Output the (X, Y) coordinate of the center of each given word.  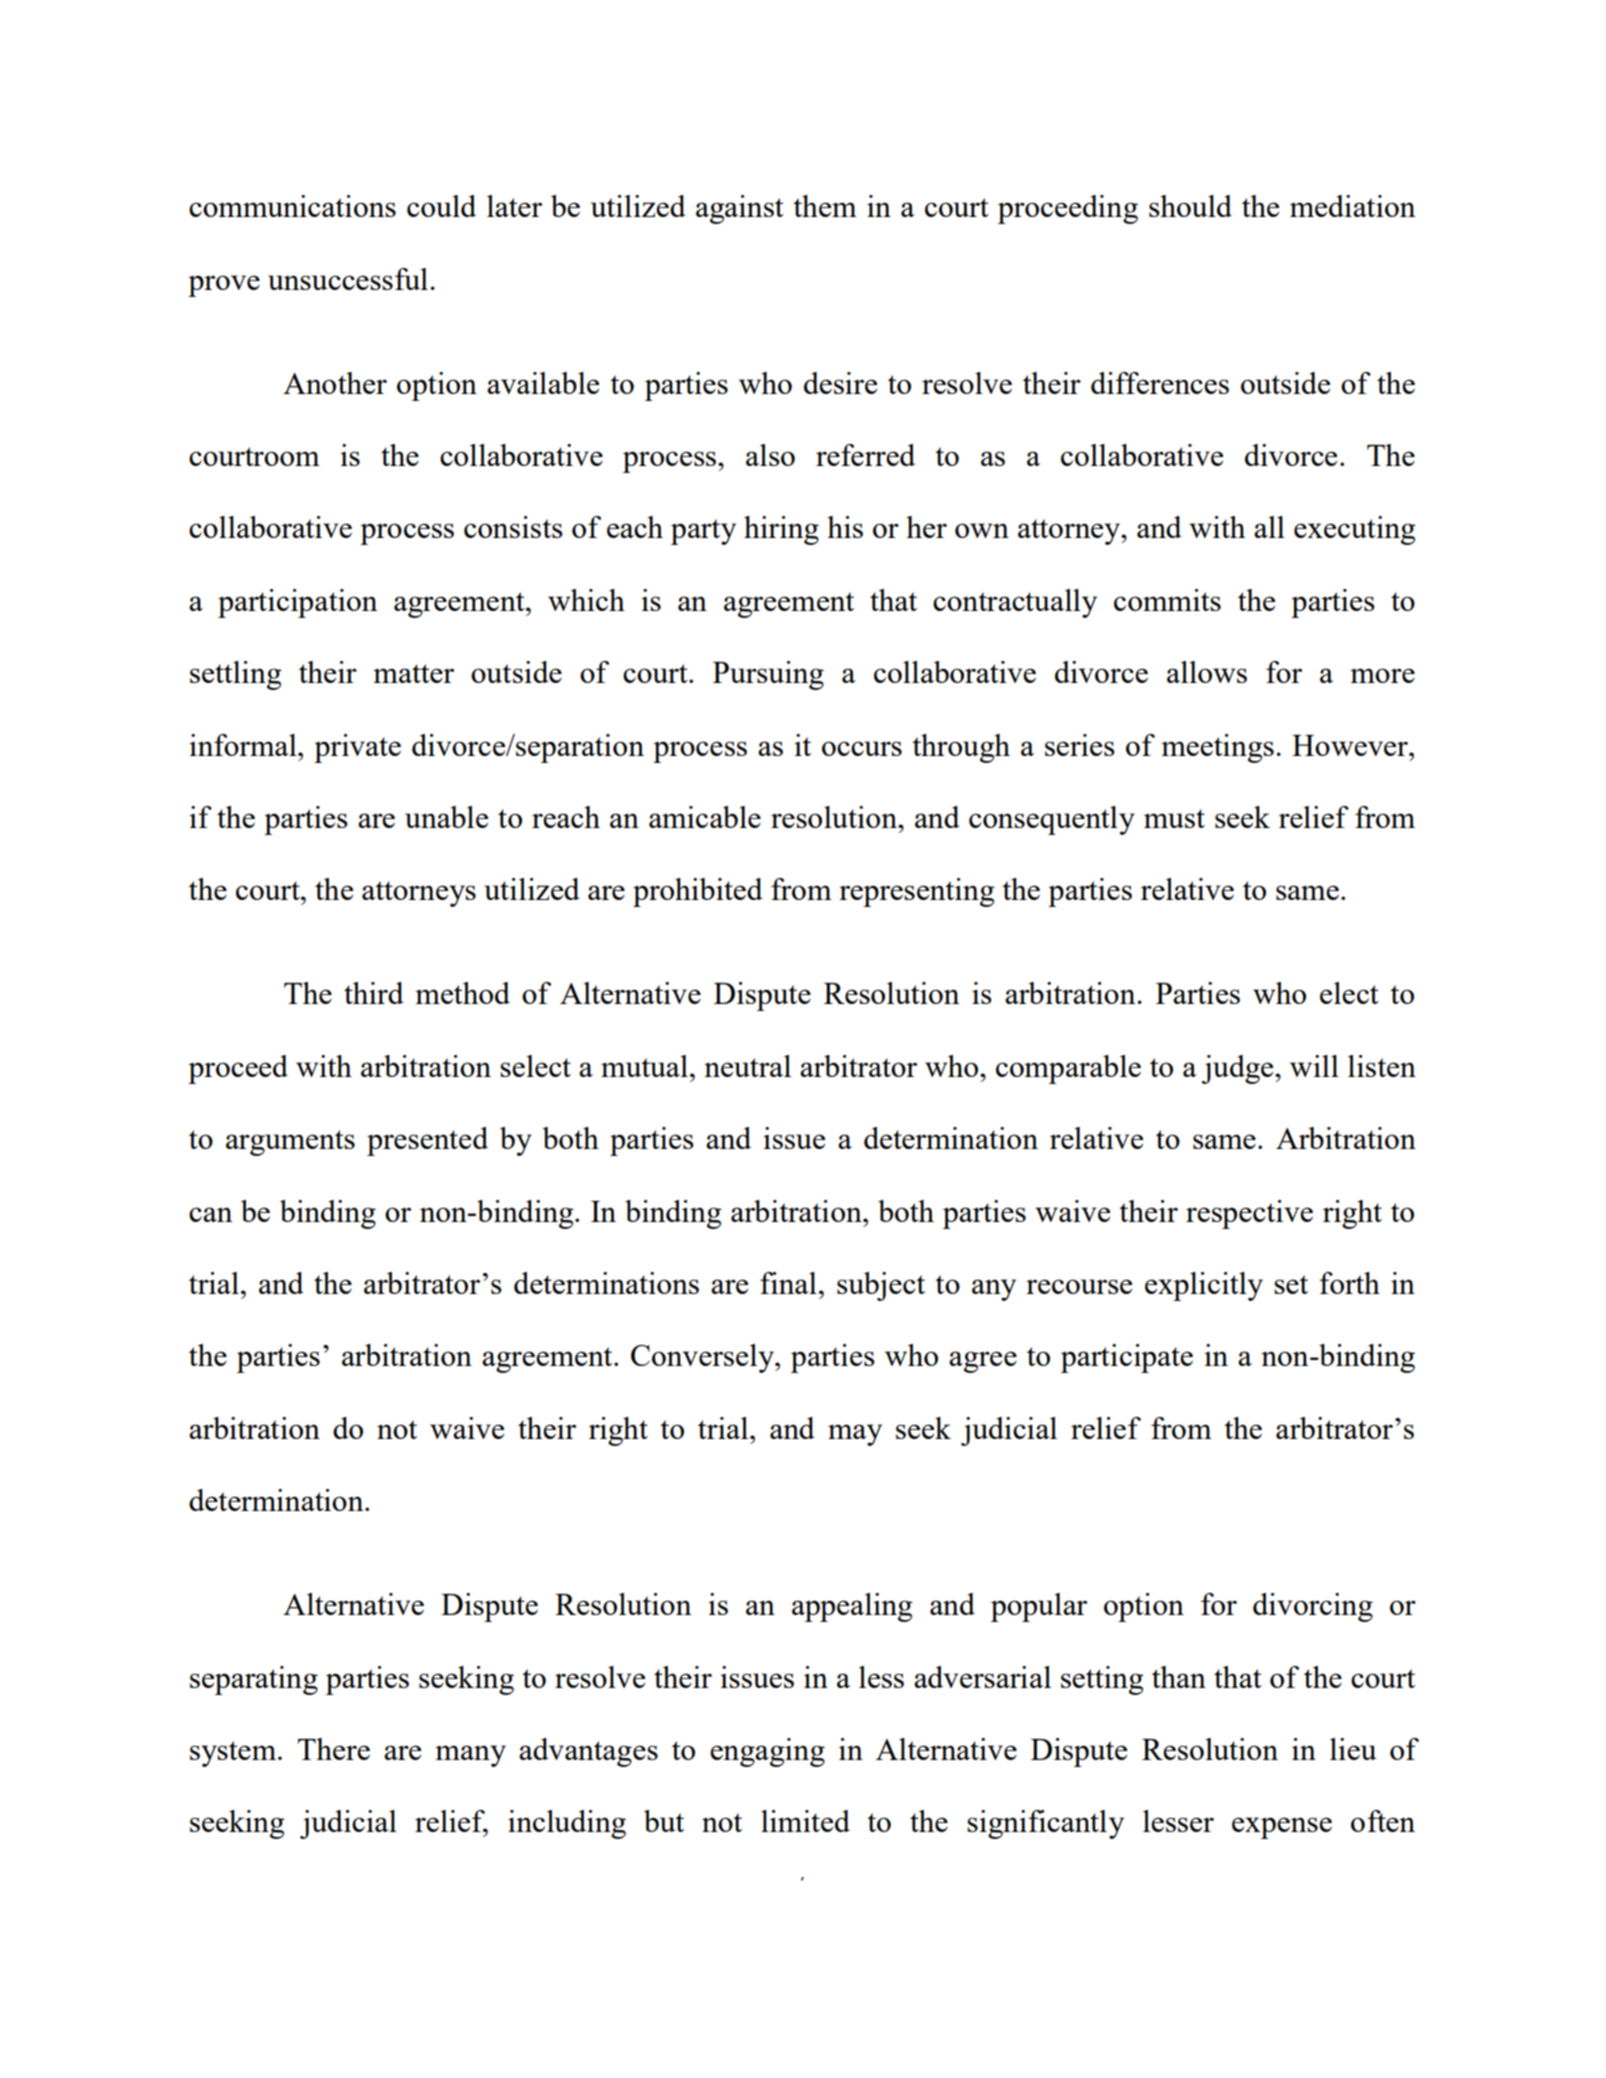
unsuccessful (349, 279)
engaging (767, 1752)
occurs (862, 748)
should (1190, 206)
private (357, 748)
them (825, 206)
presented (427, 1141)
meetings (1217, 748)
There (334, 1749)
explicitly (1204, 1286)
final (788, 1283)
